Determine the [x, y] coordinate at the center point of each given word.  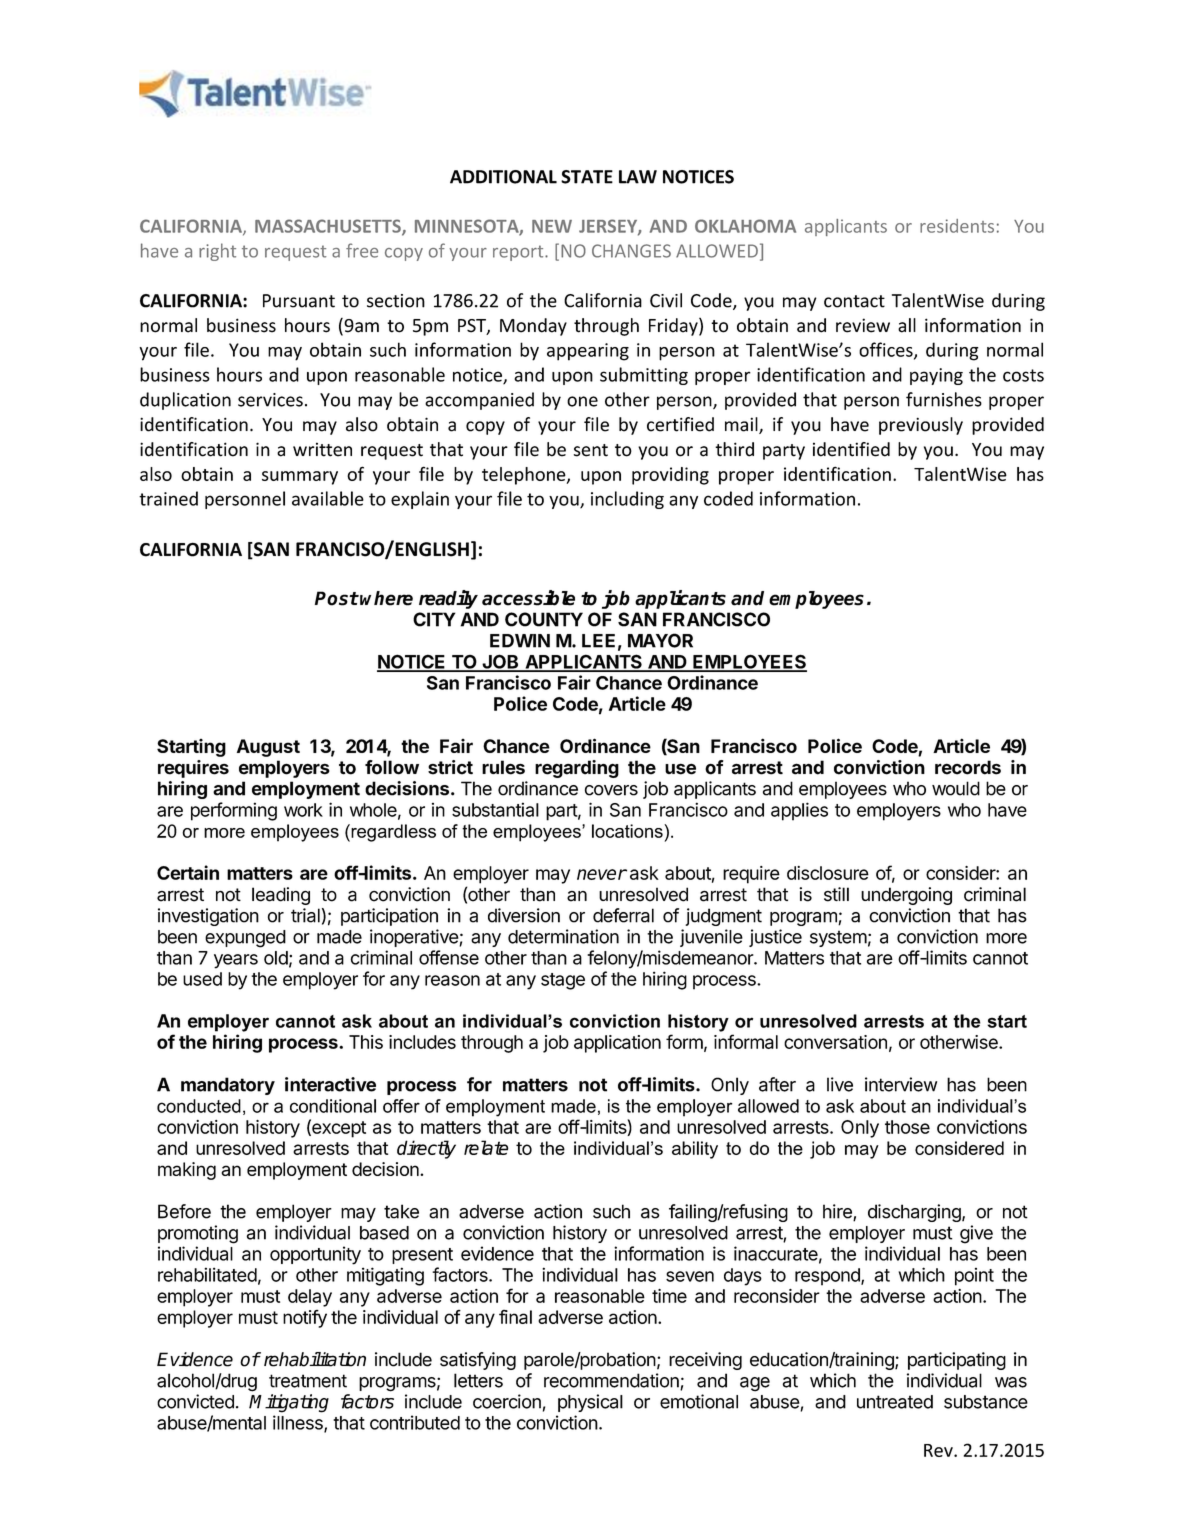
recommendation [612, 1381]
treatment [308, 1381]
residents [957, 226]
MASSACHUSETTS [329, 227]
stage [563, 981]
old [276, 958]
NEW [552, 226]
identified [851, 449]
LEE [598, 641]
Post [336, 598]
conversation [835, 1042]
